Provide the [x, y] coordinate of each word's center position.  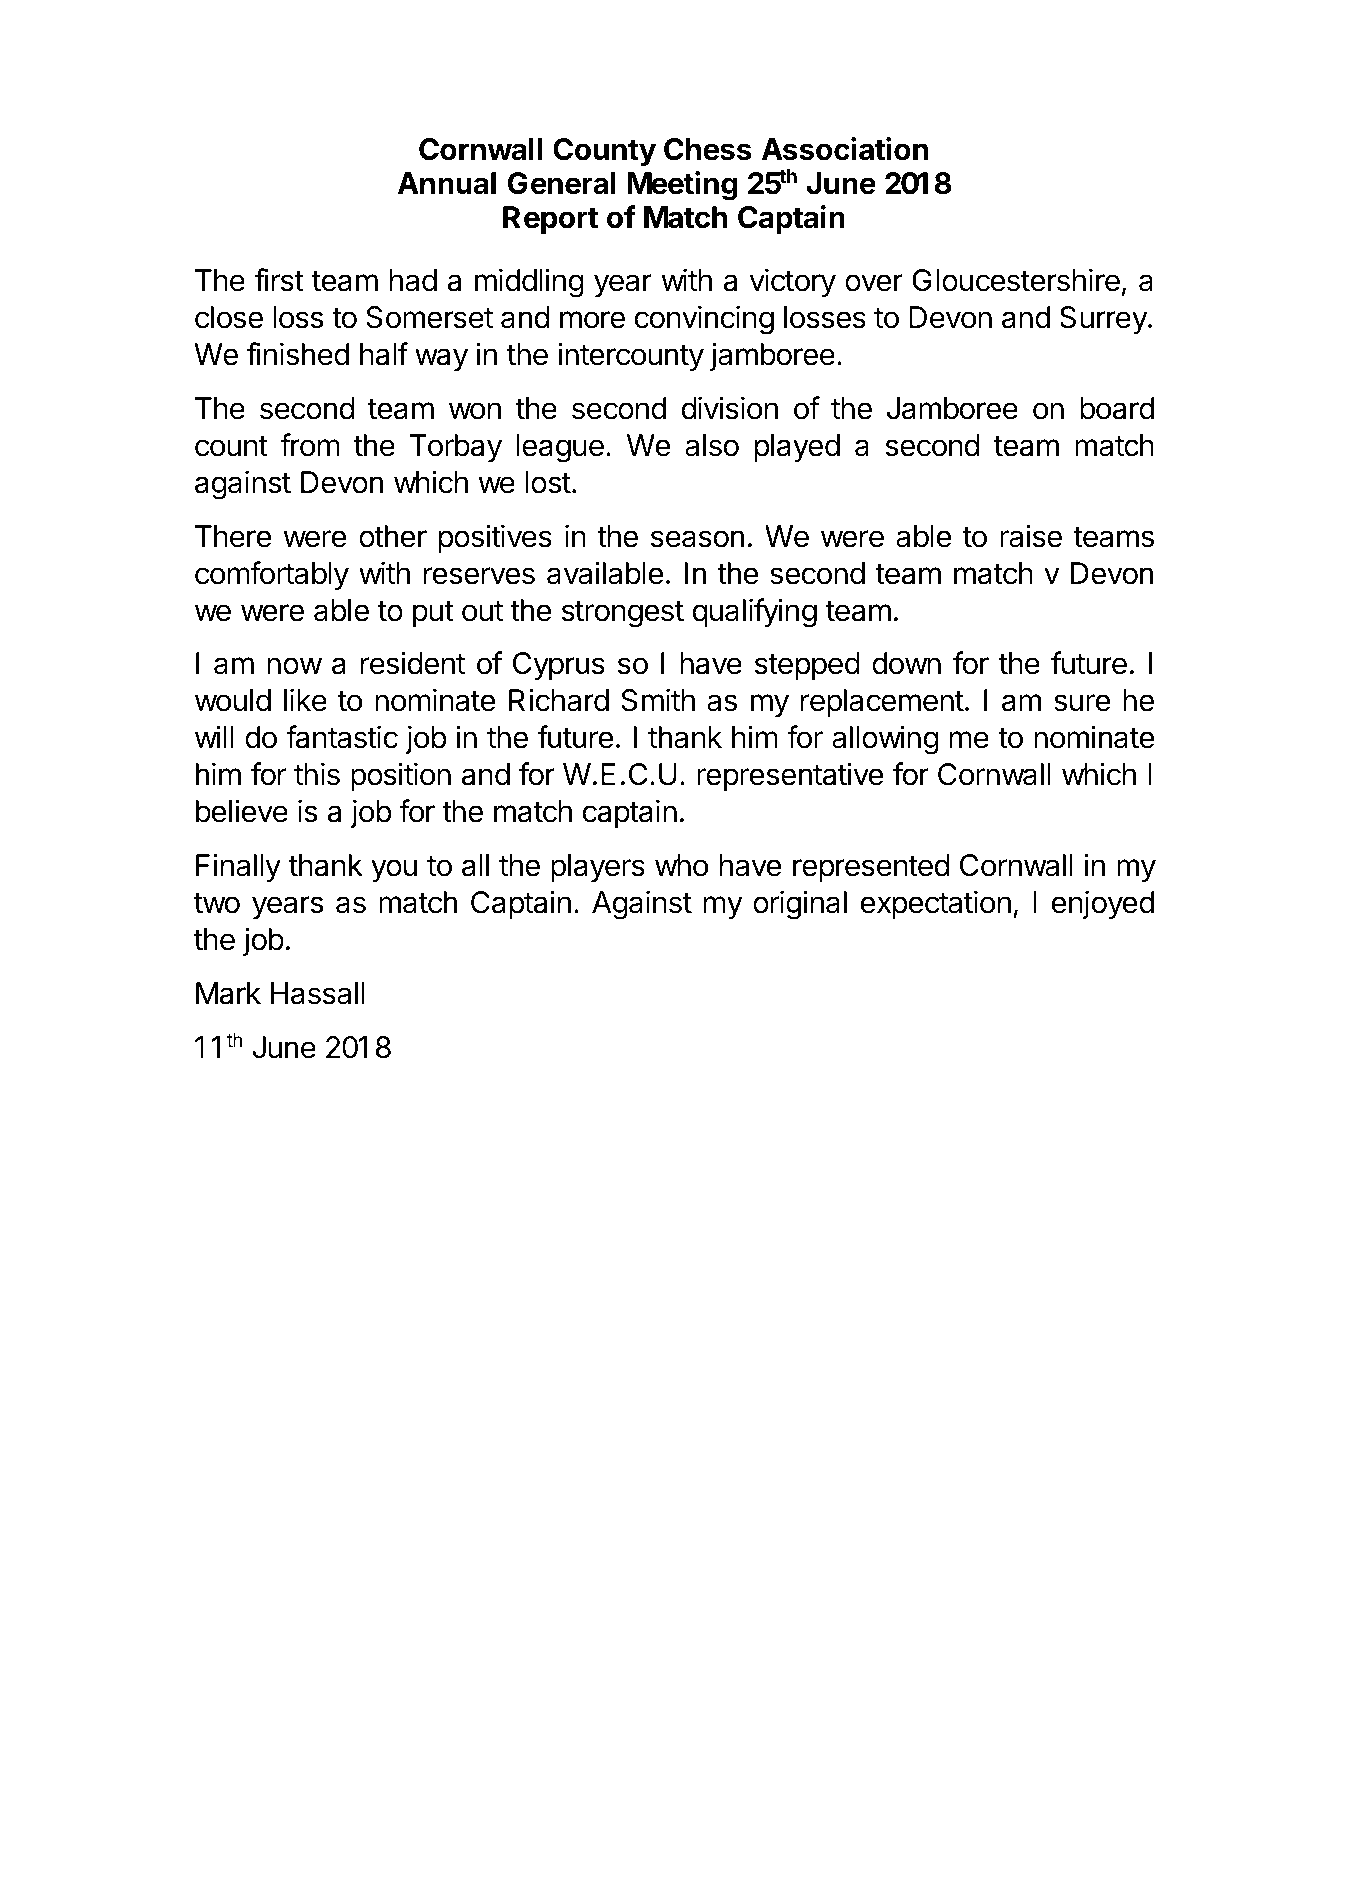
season [697, 539]
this [317, 774]
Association [845, 149]
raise [1031, 536]
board [1117, 408]
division [730, 408]
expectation [936, 904]
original [800, 905]
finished [297, 354]
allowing [885, 740]
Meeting [682, 186]
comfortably [272, 575]
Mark [228, 993]
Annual [447, 183]
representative [790, 776]
